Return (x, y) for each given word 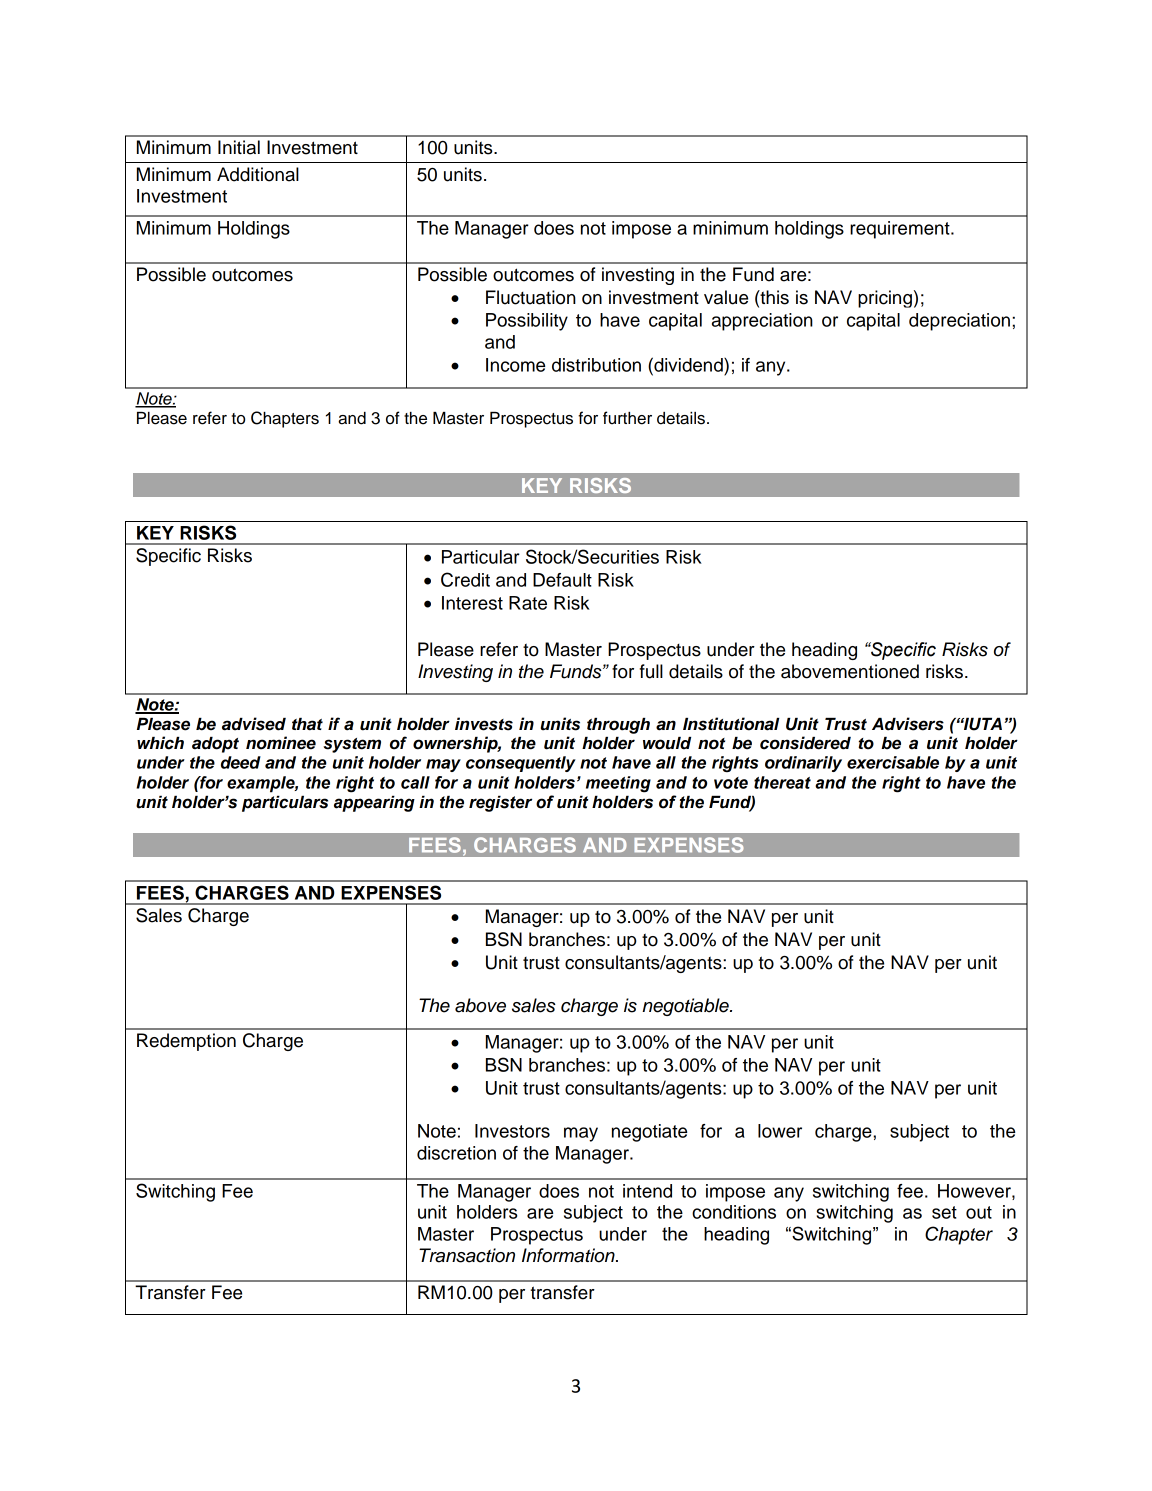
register (500, 803)
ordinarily (803, 764)
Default (562, 580)
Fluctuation (531, 297)
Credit (465, 579)
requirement (901, 230)
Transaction (467, 1255)
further (627, 418)
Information (569, 1255)
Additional (258, 174)
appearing (374, 803)
